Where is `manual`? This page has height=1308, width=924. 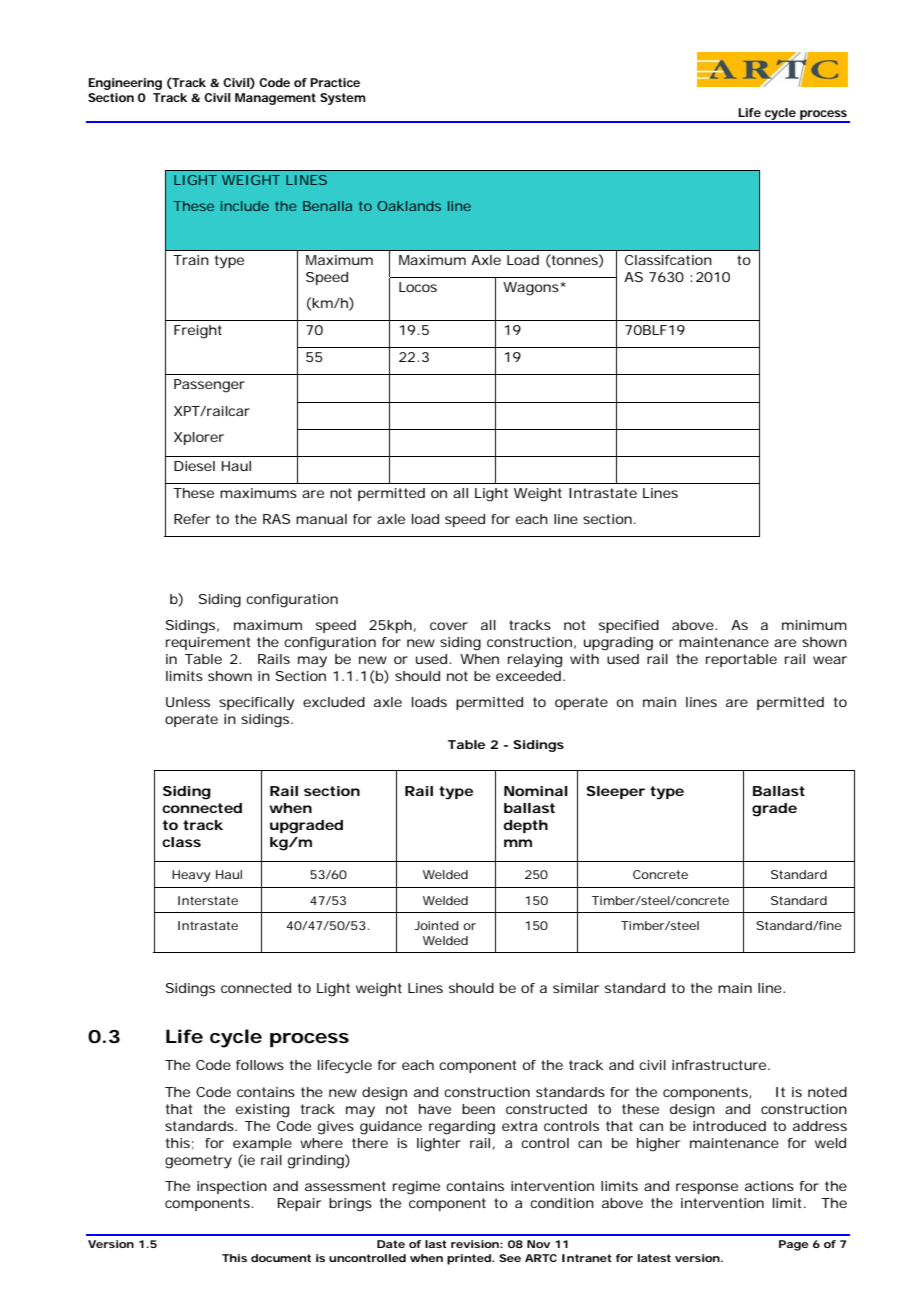
manual is located at coordinates (321, 519).
